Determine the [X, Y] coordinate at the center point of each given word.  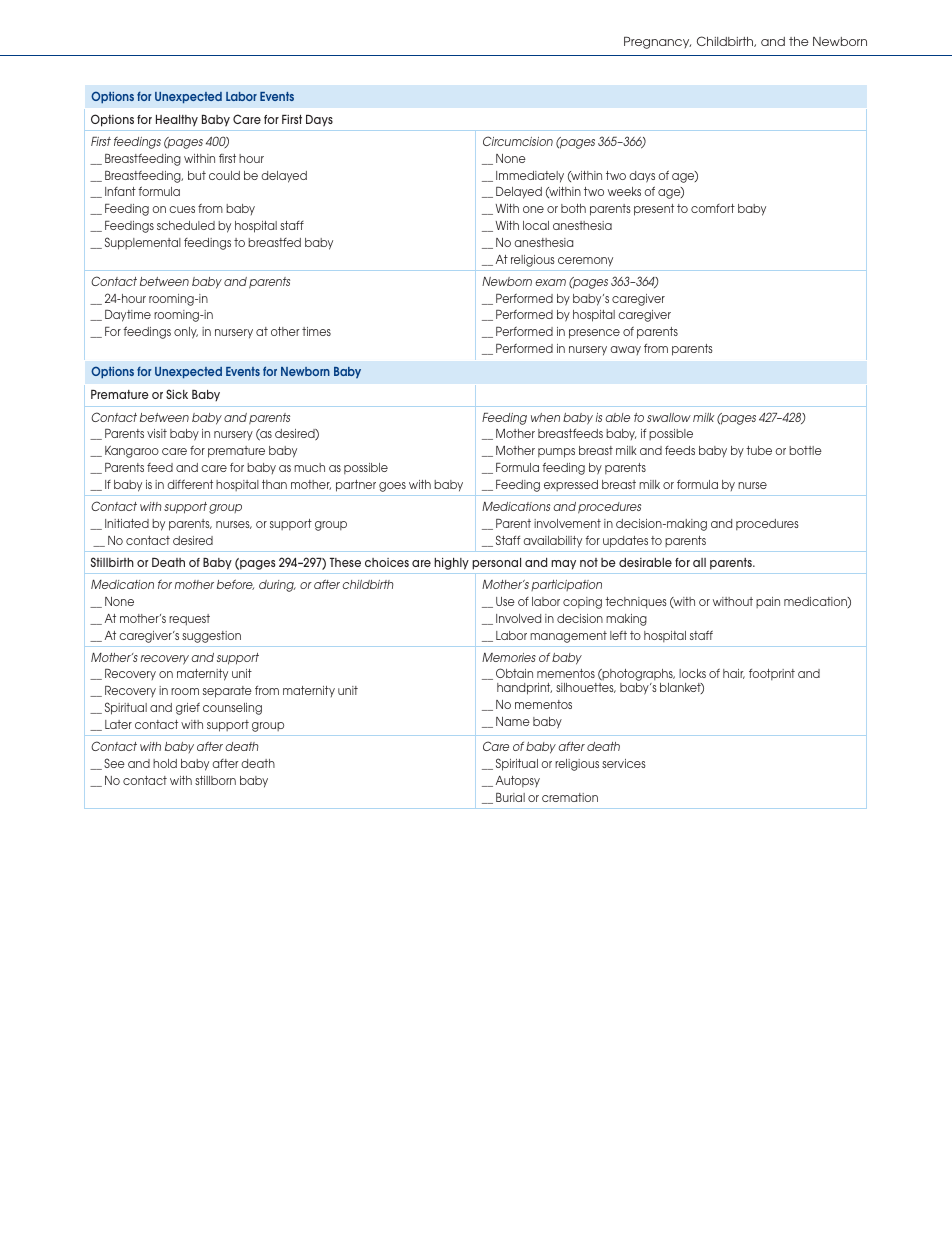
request [189, 620]
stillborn [215, 780]
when [545, 417]
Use [505, 601]
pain [768, 602]
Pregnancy [657, 43]
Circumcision [518, 141]
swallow [669, 417]
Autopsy [518, 781]
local [536, 225]
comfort [713, 208]
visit [157, 433]
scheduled [186, 225]
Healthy [177, 121]
